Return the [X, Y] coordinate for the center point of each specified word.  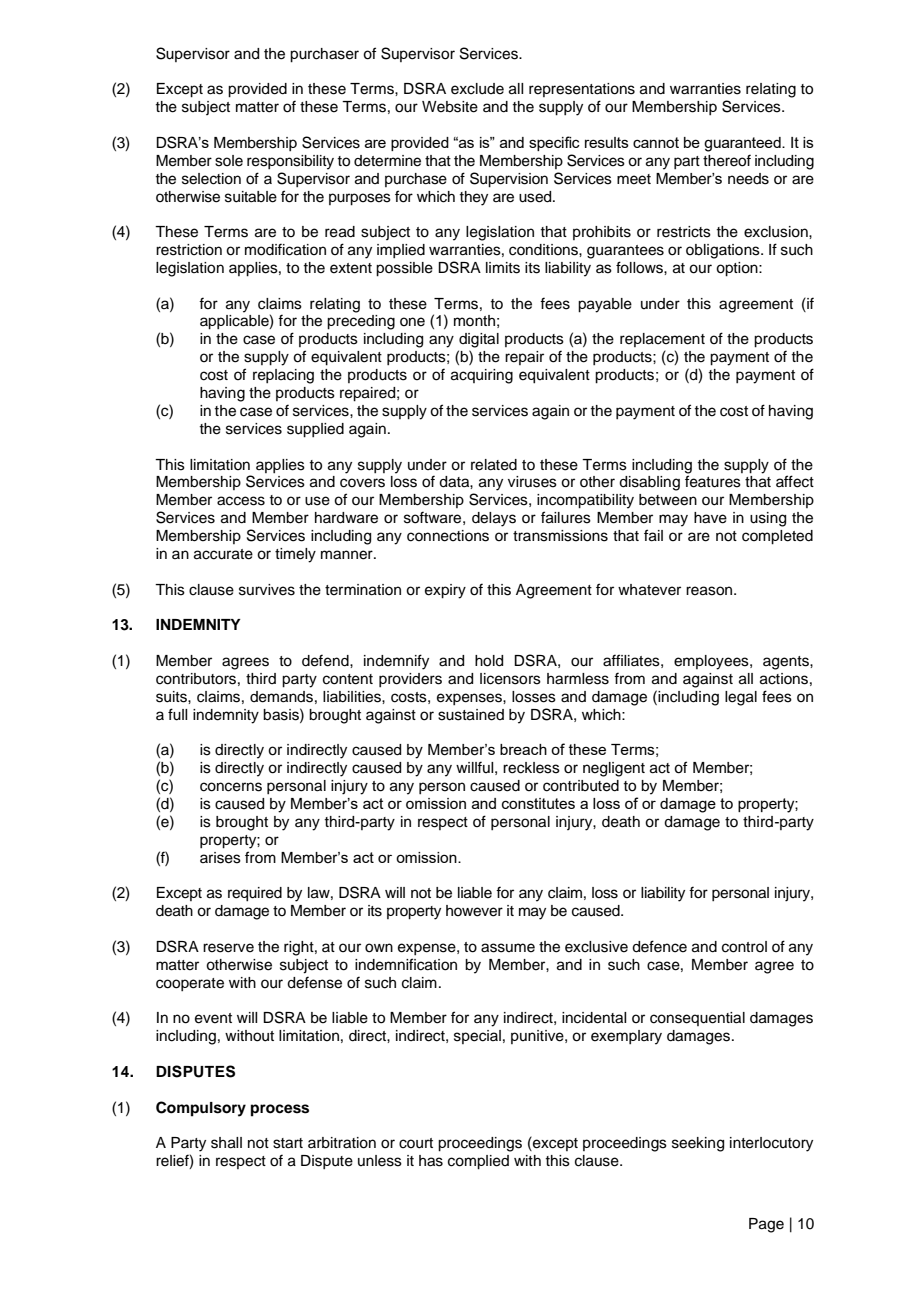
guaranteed [743, 144]
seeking [698, 1144]
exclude [477, 89]
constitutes [538, 803]
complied [478, 1162]
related [494, 465]
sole [229, 161]
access [241, 501]
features [713, 481]
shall [226, 1143]
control [744, 947]
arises [220, 858]
